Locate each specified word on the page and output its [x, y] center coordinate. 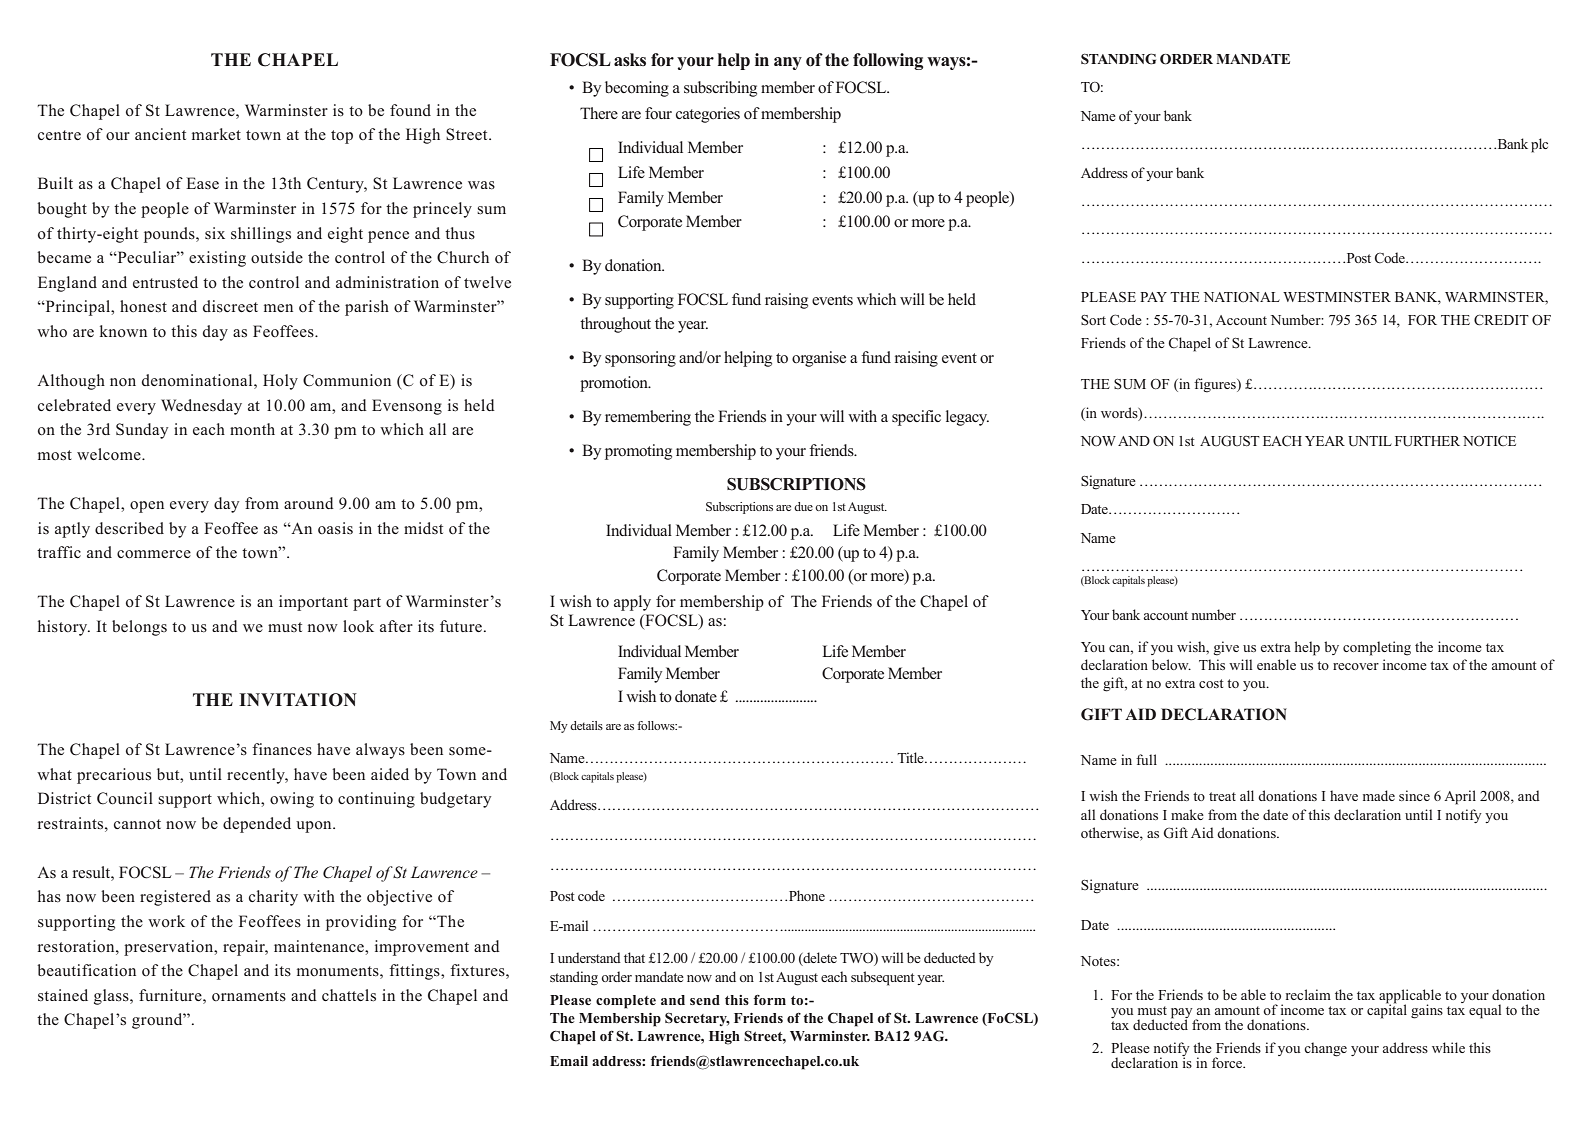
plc [1539, 145]
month [252, 429]
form [770, 999]
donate [696, 696]
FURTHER [1427, 441]
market [216, 134]
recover [1356, 666]
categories [708, 115]
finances [282, 749]
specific [916, 418]
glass [112, 997]
